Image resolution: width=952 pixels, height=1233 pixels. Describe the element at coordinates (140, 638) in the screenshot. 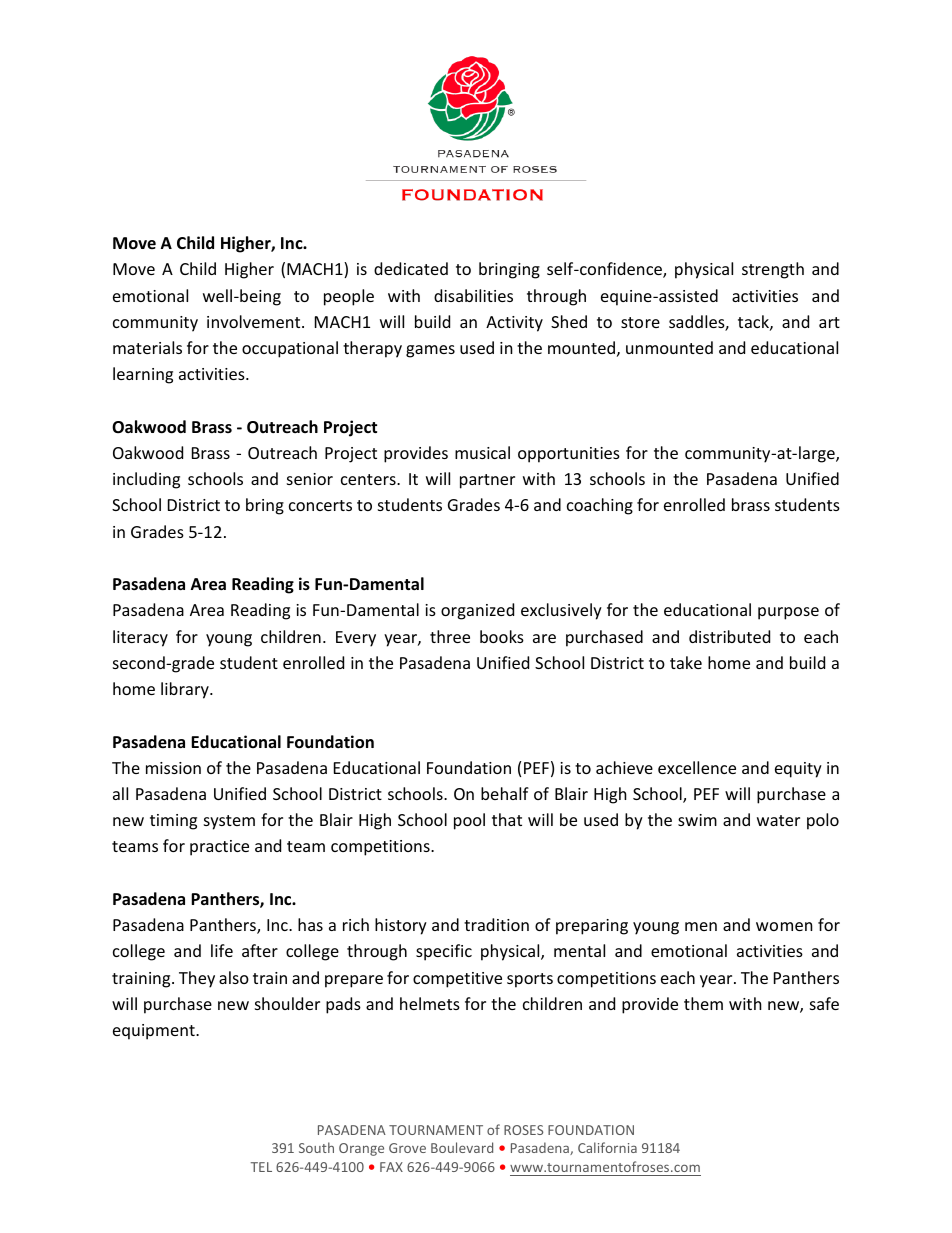

I see `literacy` at that location.
